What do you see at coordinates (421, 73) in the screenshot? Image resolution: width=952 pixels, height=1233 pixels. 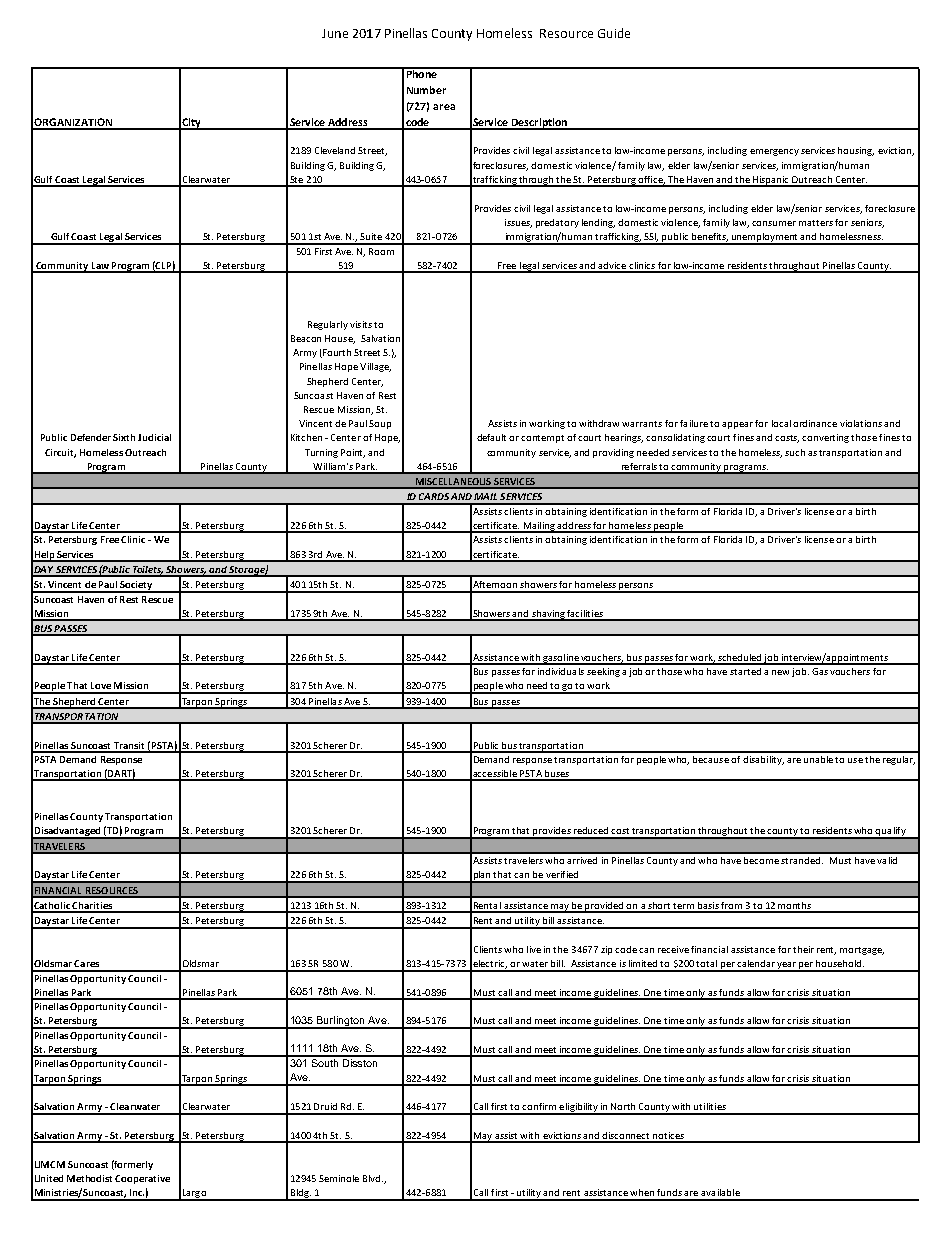 I see `Phone` at bounding box center [421, 73].
